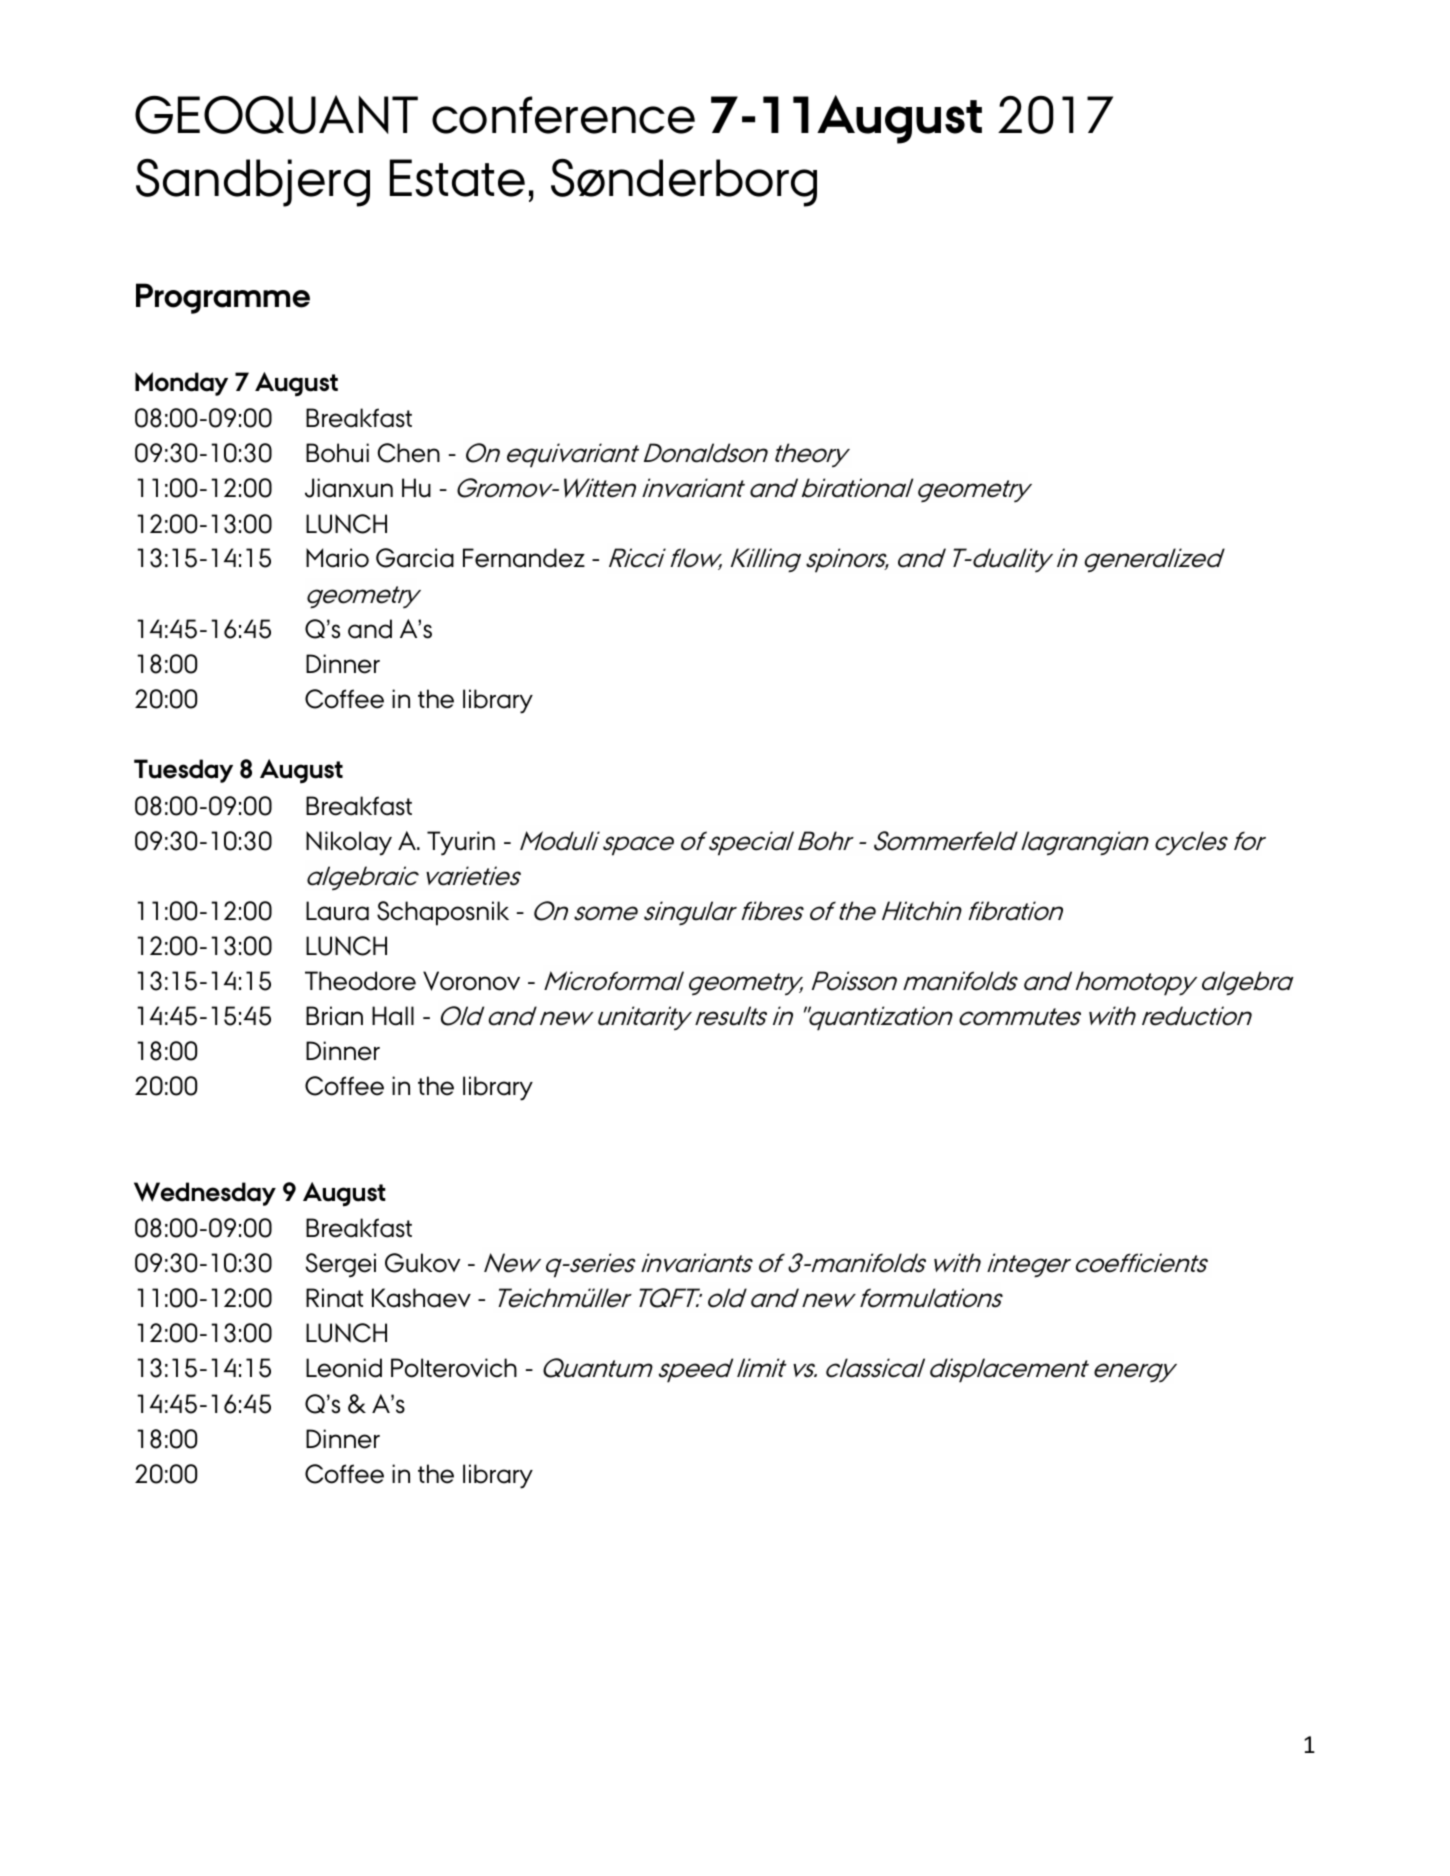  What do you see at coordinates (457, 178) in the screenshot?
I see `Estate` at bounding box center [457, 178].
